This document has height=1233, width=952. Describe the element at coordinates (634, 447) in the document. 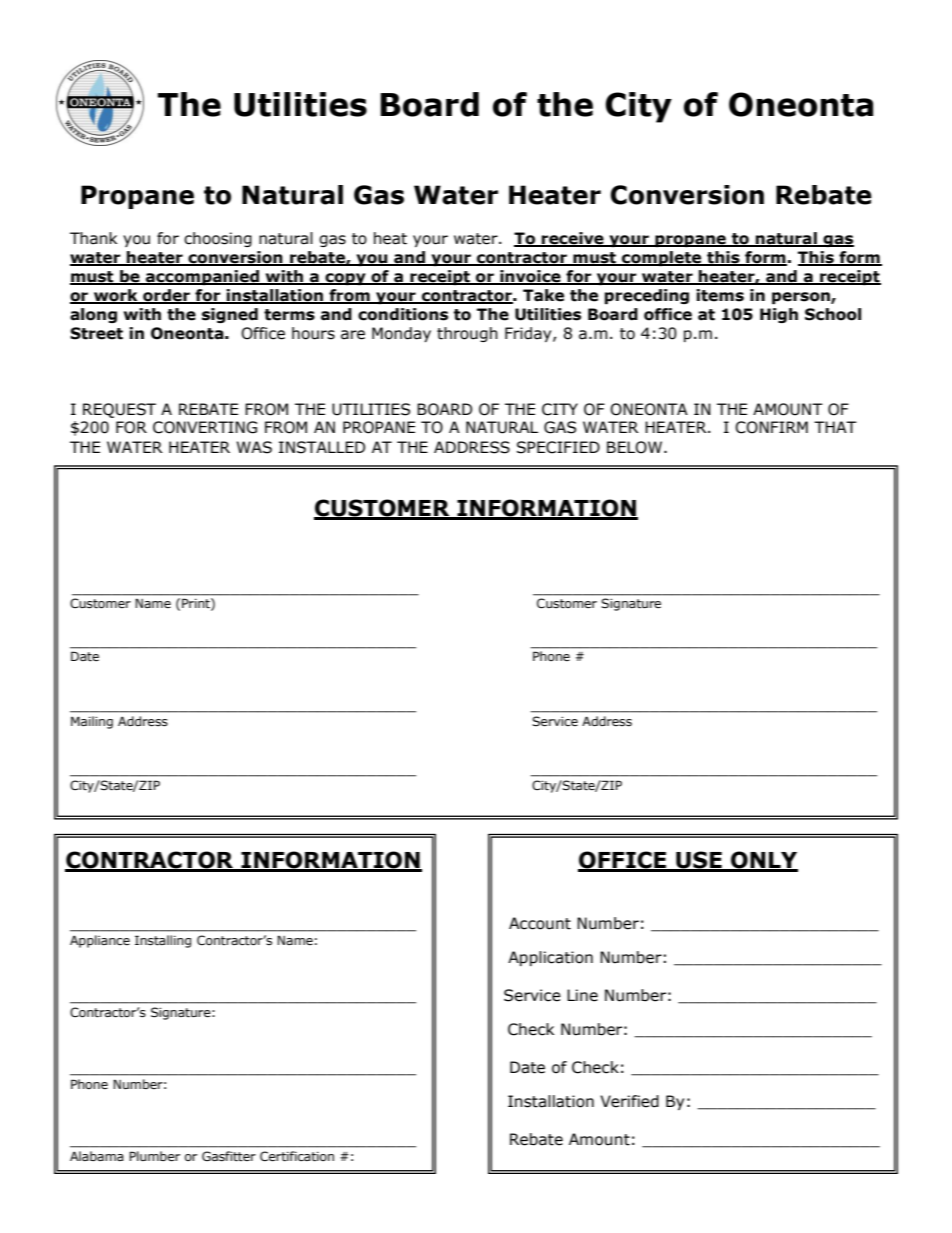

I see `BELOW` at that location.
